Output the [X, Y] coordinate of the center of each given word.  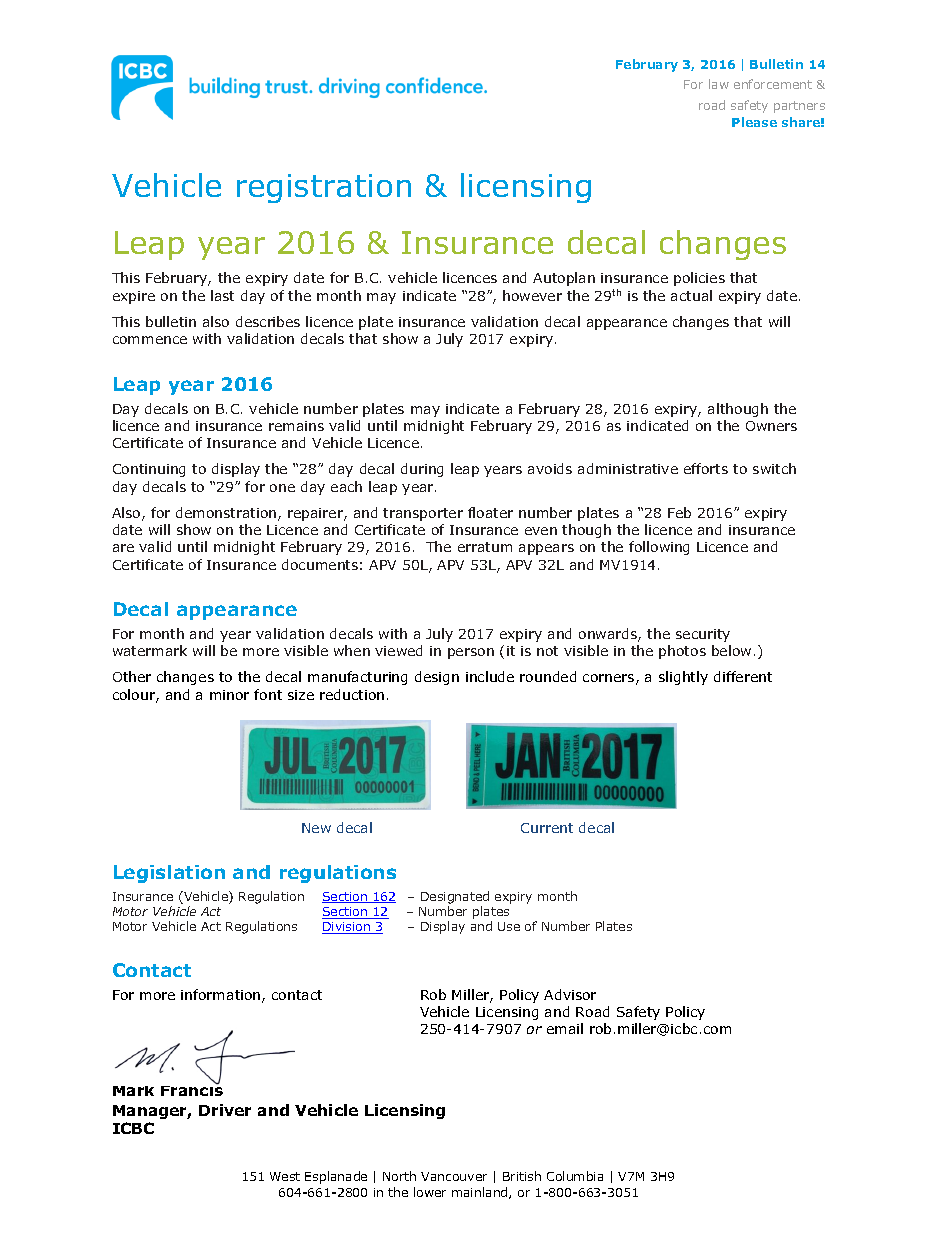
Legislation [169, 874]
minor [229, 695]
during [422, 470]
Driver [225, 1110]
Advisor [570, 994]
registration [324, 188]
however [532, 295]
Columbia [575, 1176]
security [703, 635]
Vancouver [454, 1176]
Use [509, 926]
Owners [771, 426]
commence [150, 340]
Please [754, 122]
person [471, 653]
